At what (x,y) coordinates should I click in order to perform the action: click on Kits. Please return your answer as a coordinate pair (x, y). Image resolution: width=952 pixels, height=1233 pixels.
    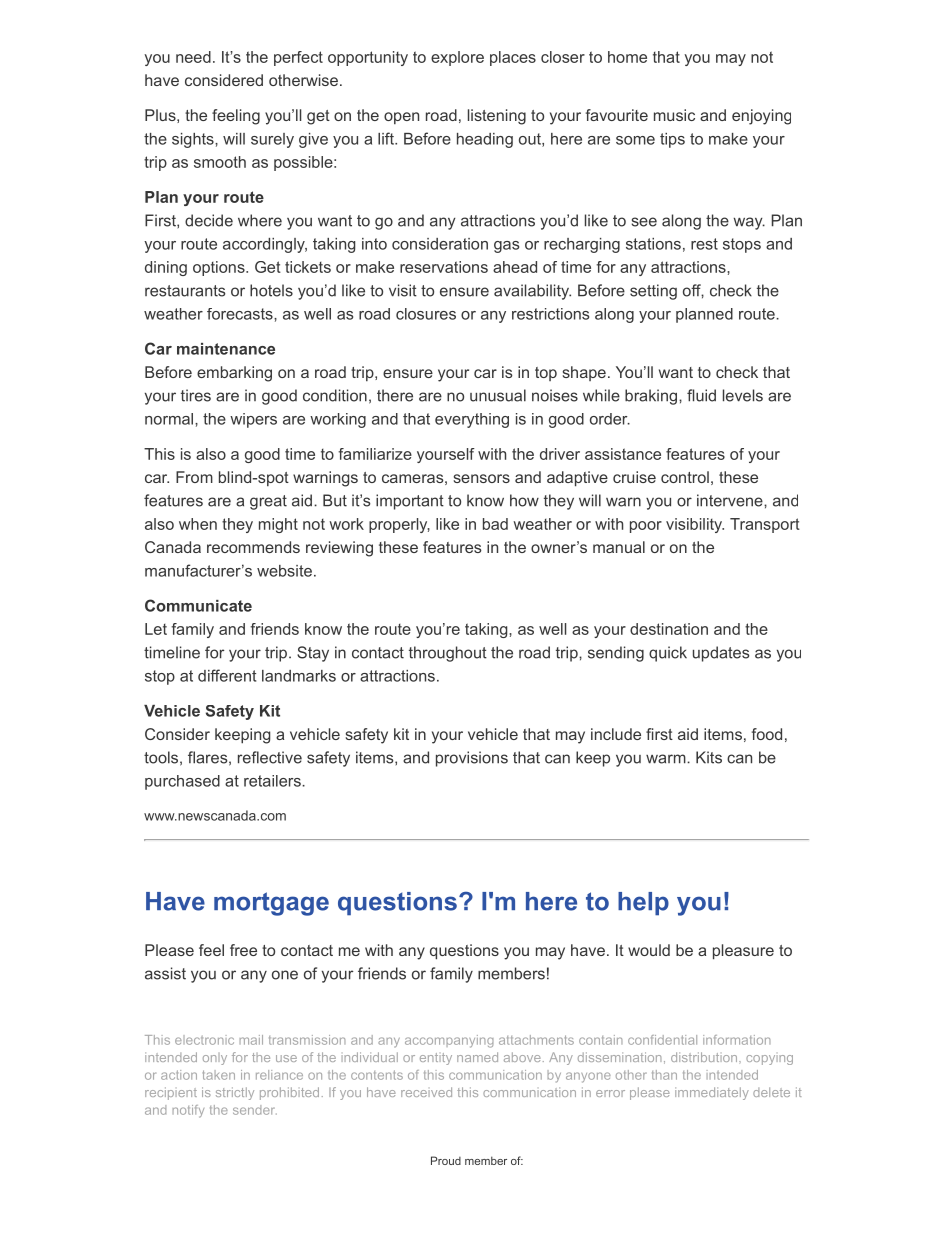
    Looking at the image, I should click on (709, 757).
